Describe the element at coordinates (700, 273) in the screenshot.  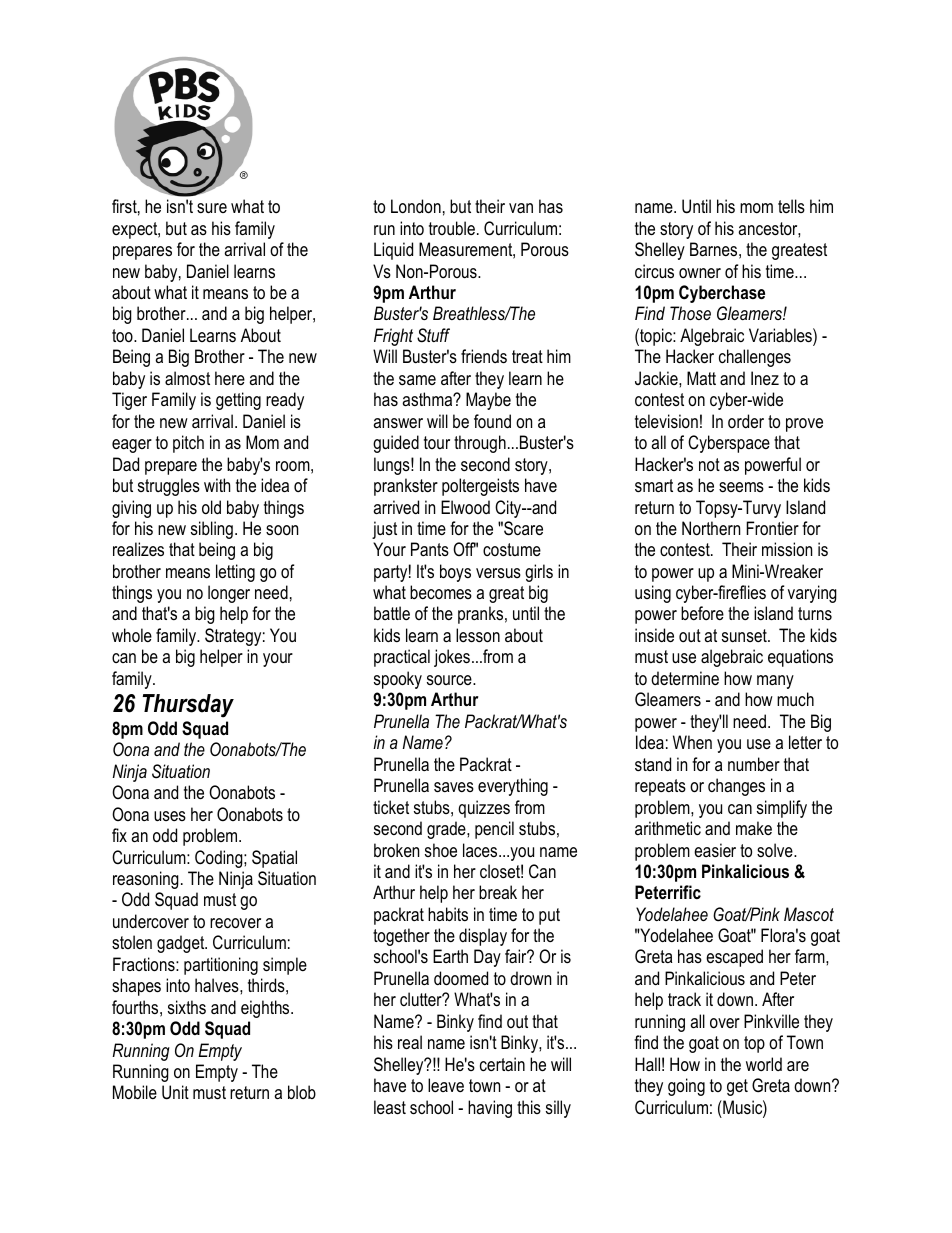
I see `owner` at that location.
